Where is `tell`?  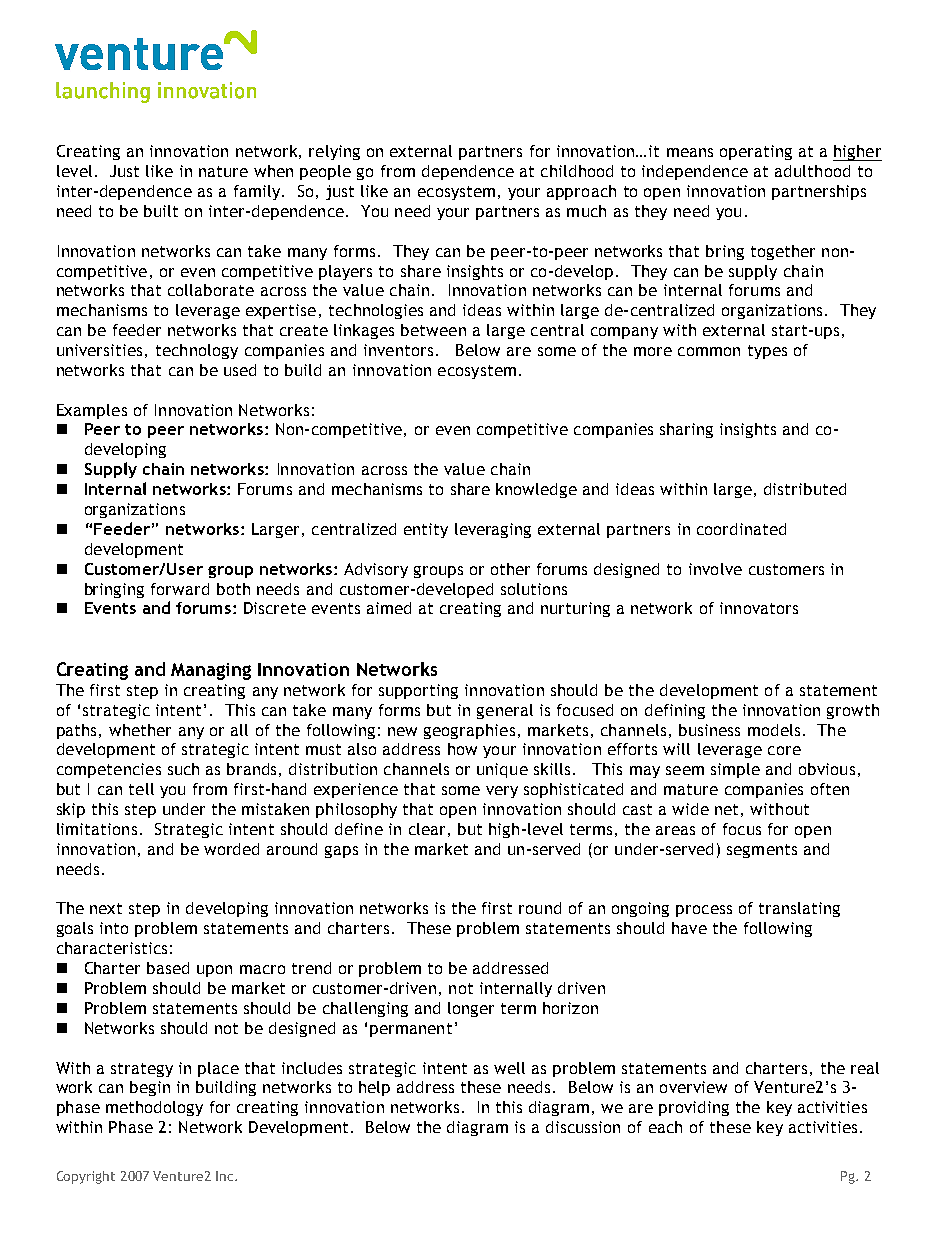 tell is located at coordinates (141, 789).
